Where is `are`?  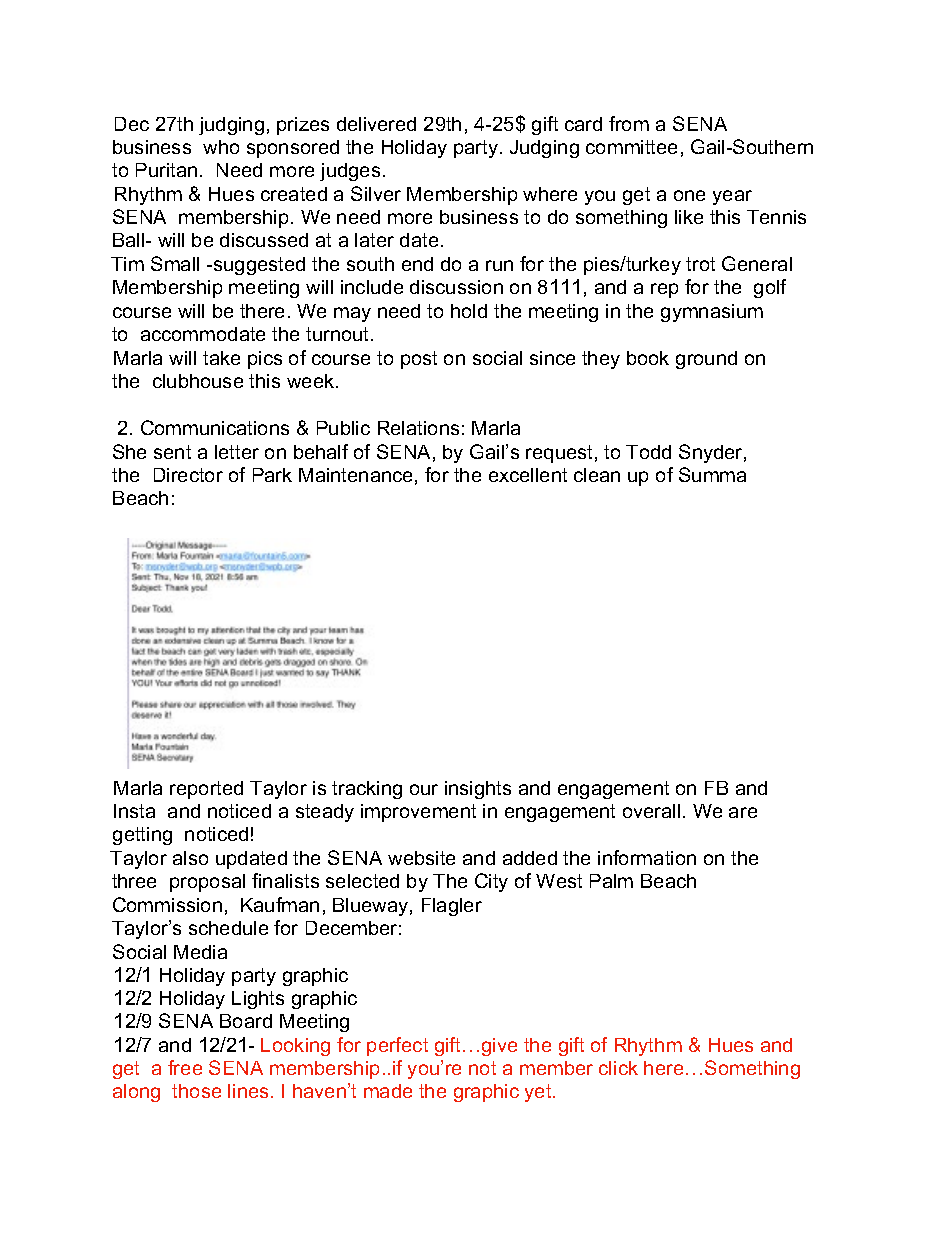 are is located at coordinates (743, 812).
